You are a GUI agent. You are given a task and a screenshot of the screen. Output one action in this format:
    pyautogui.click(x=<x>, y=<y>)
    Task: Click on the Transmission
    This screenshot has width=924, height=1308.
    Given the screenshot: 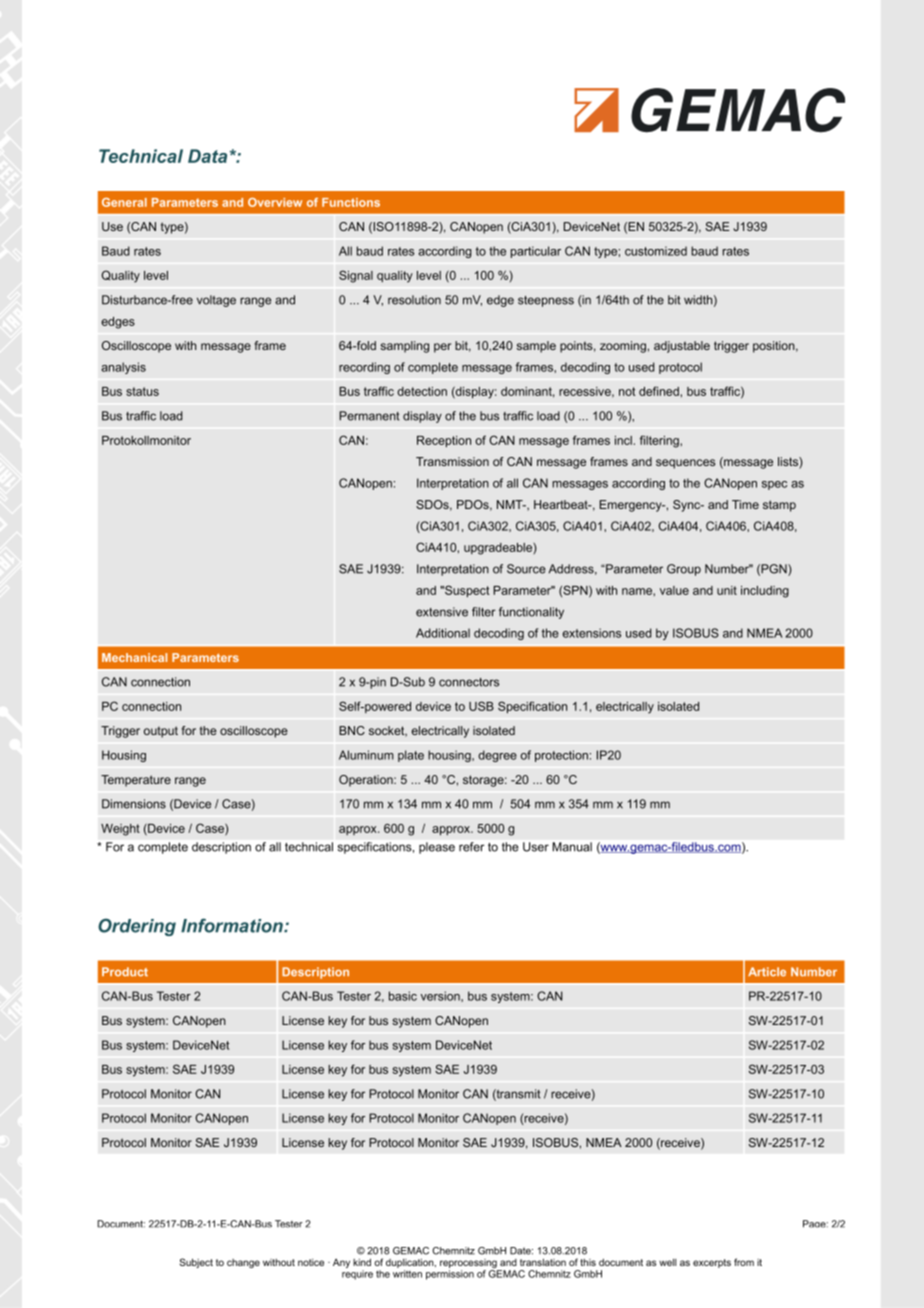 What is the action you would take?
    pyautogui.click(x=452, y=461)
